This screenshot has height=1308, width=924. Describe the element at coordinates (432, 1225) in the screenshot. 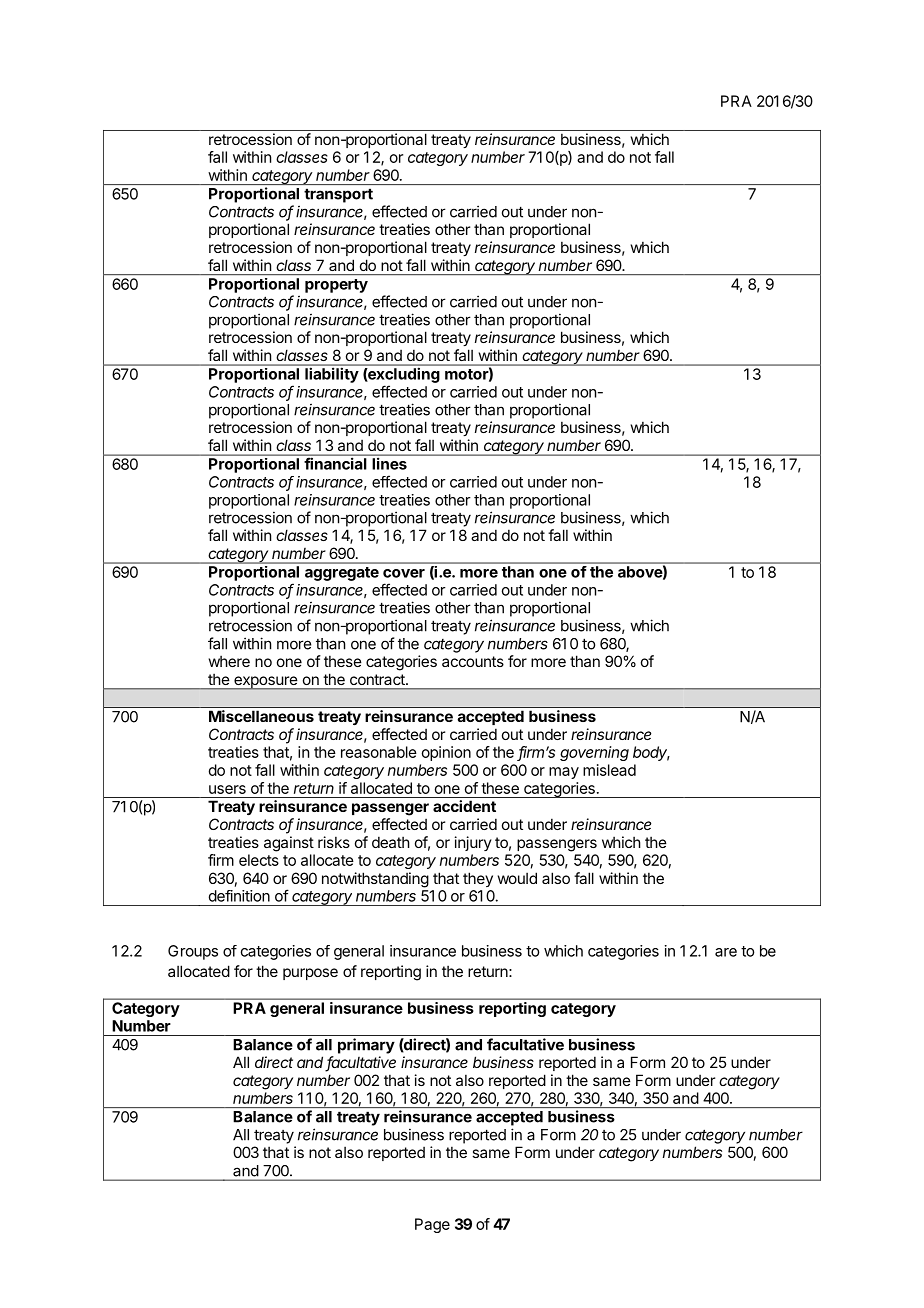

I see `Page` at that location.
